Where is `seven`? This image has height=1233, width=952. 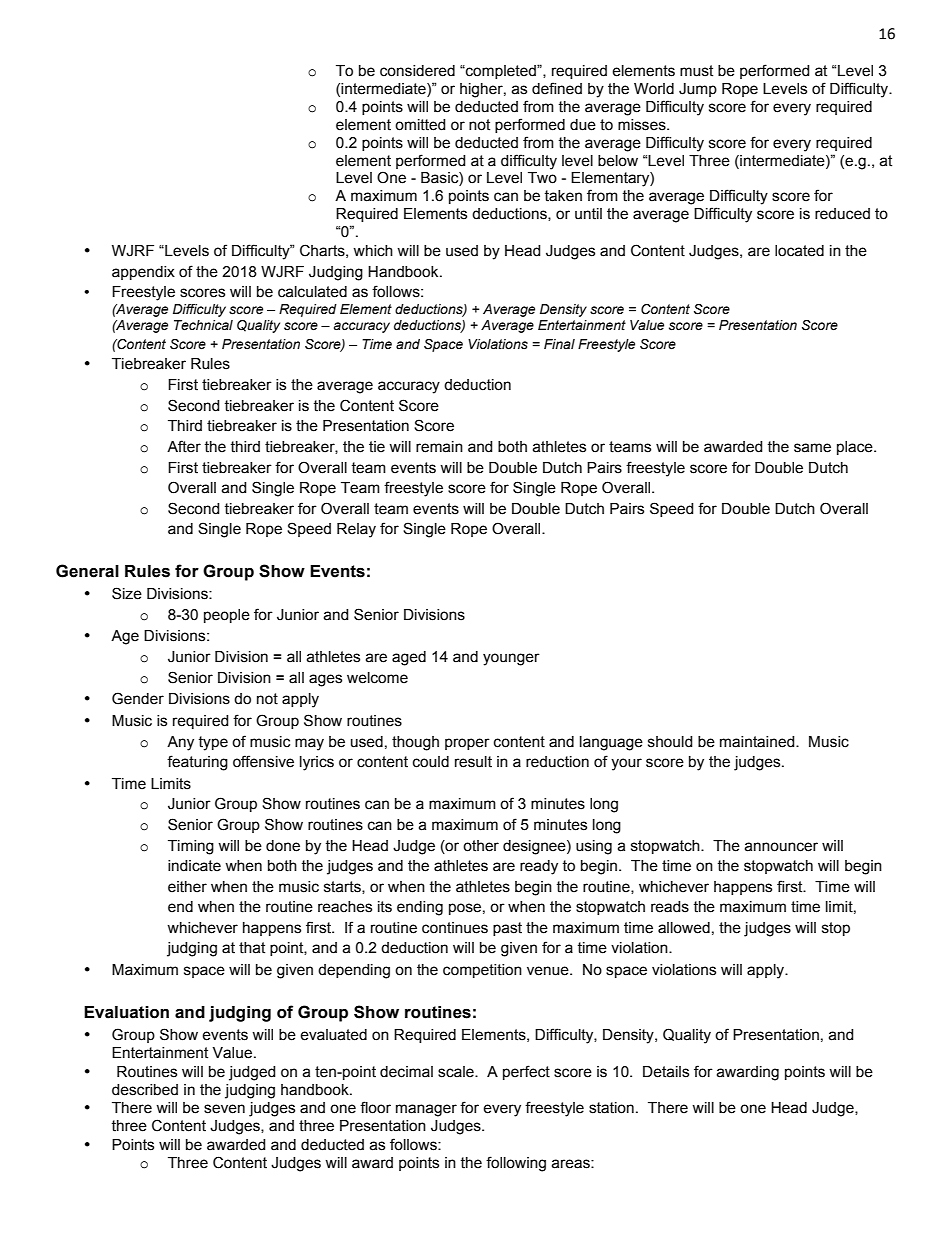
seven is located at coordinates (224, 1109).
